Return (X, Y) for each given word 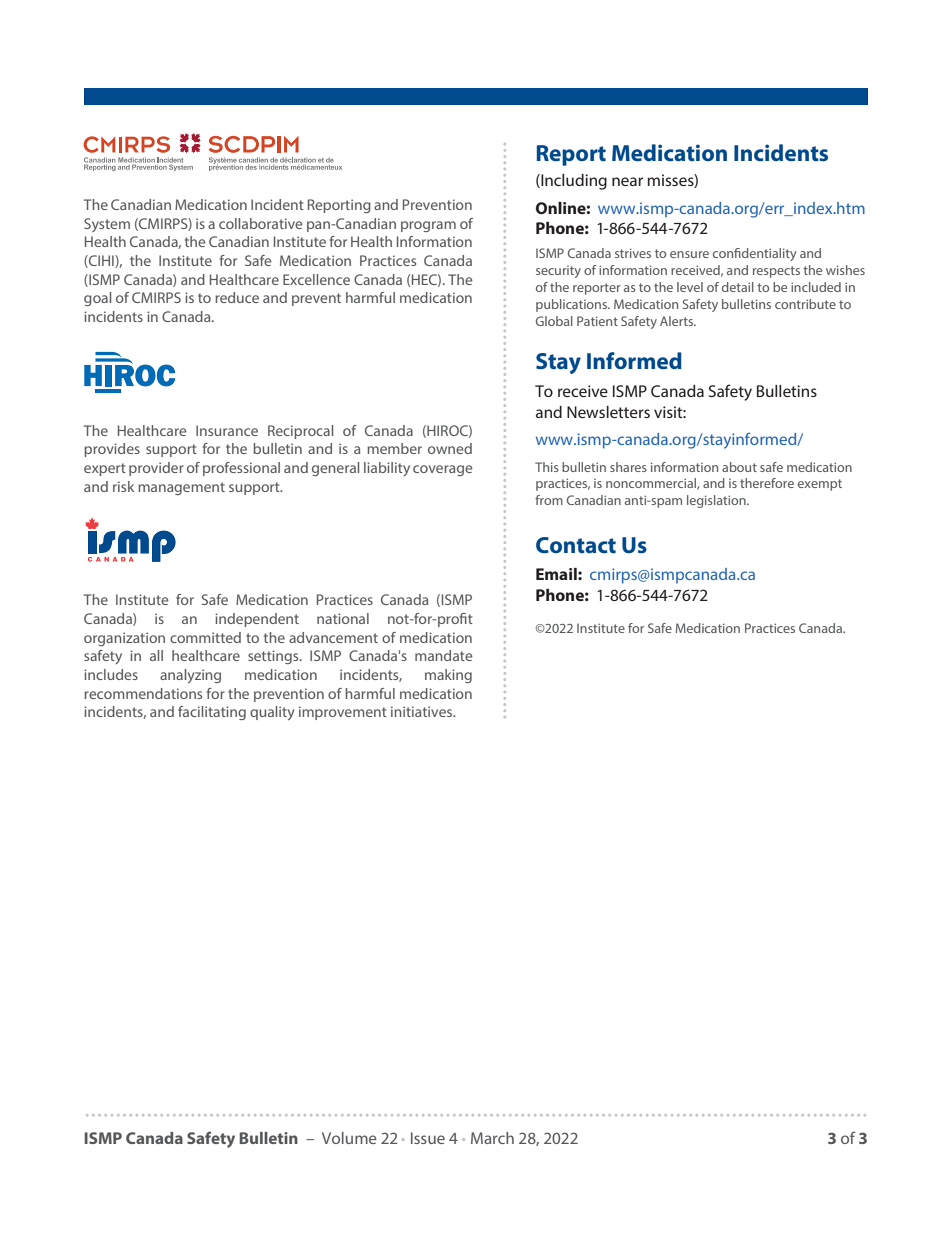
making (448, 676)
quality (272, 713)
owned (450, 448)
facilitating (212, 713)
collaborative (260, 223)
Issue (428, 1138)
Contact (576, 545)
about (739, 467)
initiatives (423, 711)
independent (257, 620)
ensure (689, 254)
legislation (717, 501)
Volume (349, 1138)
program (428, 226)
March (492, 1138)
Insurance (227, 430)
